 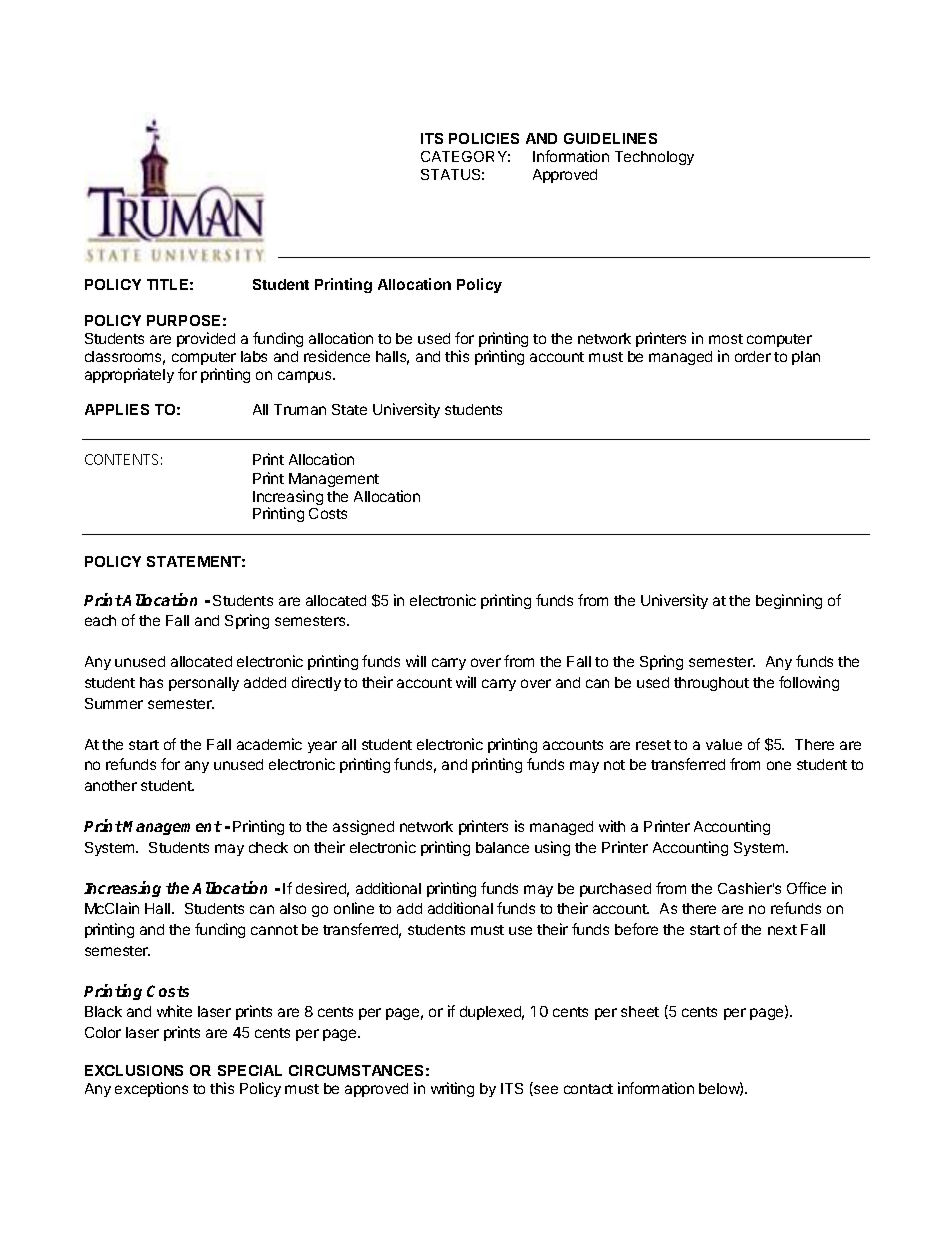 I want to click on each, so click(x=100, y=620).
